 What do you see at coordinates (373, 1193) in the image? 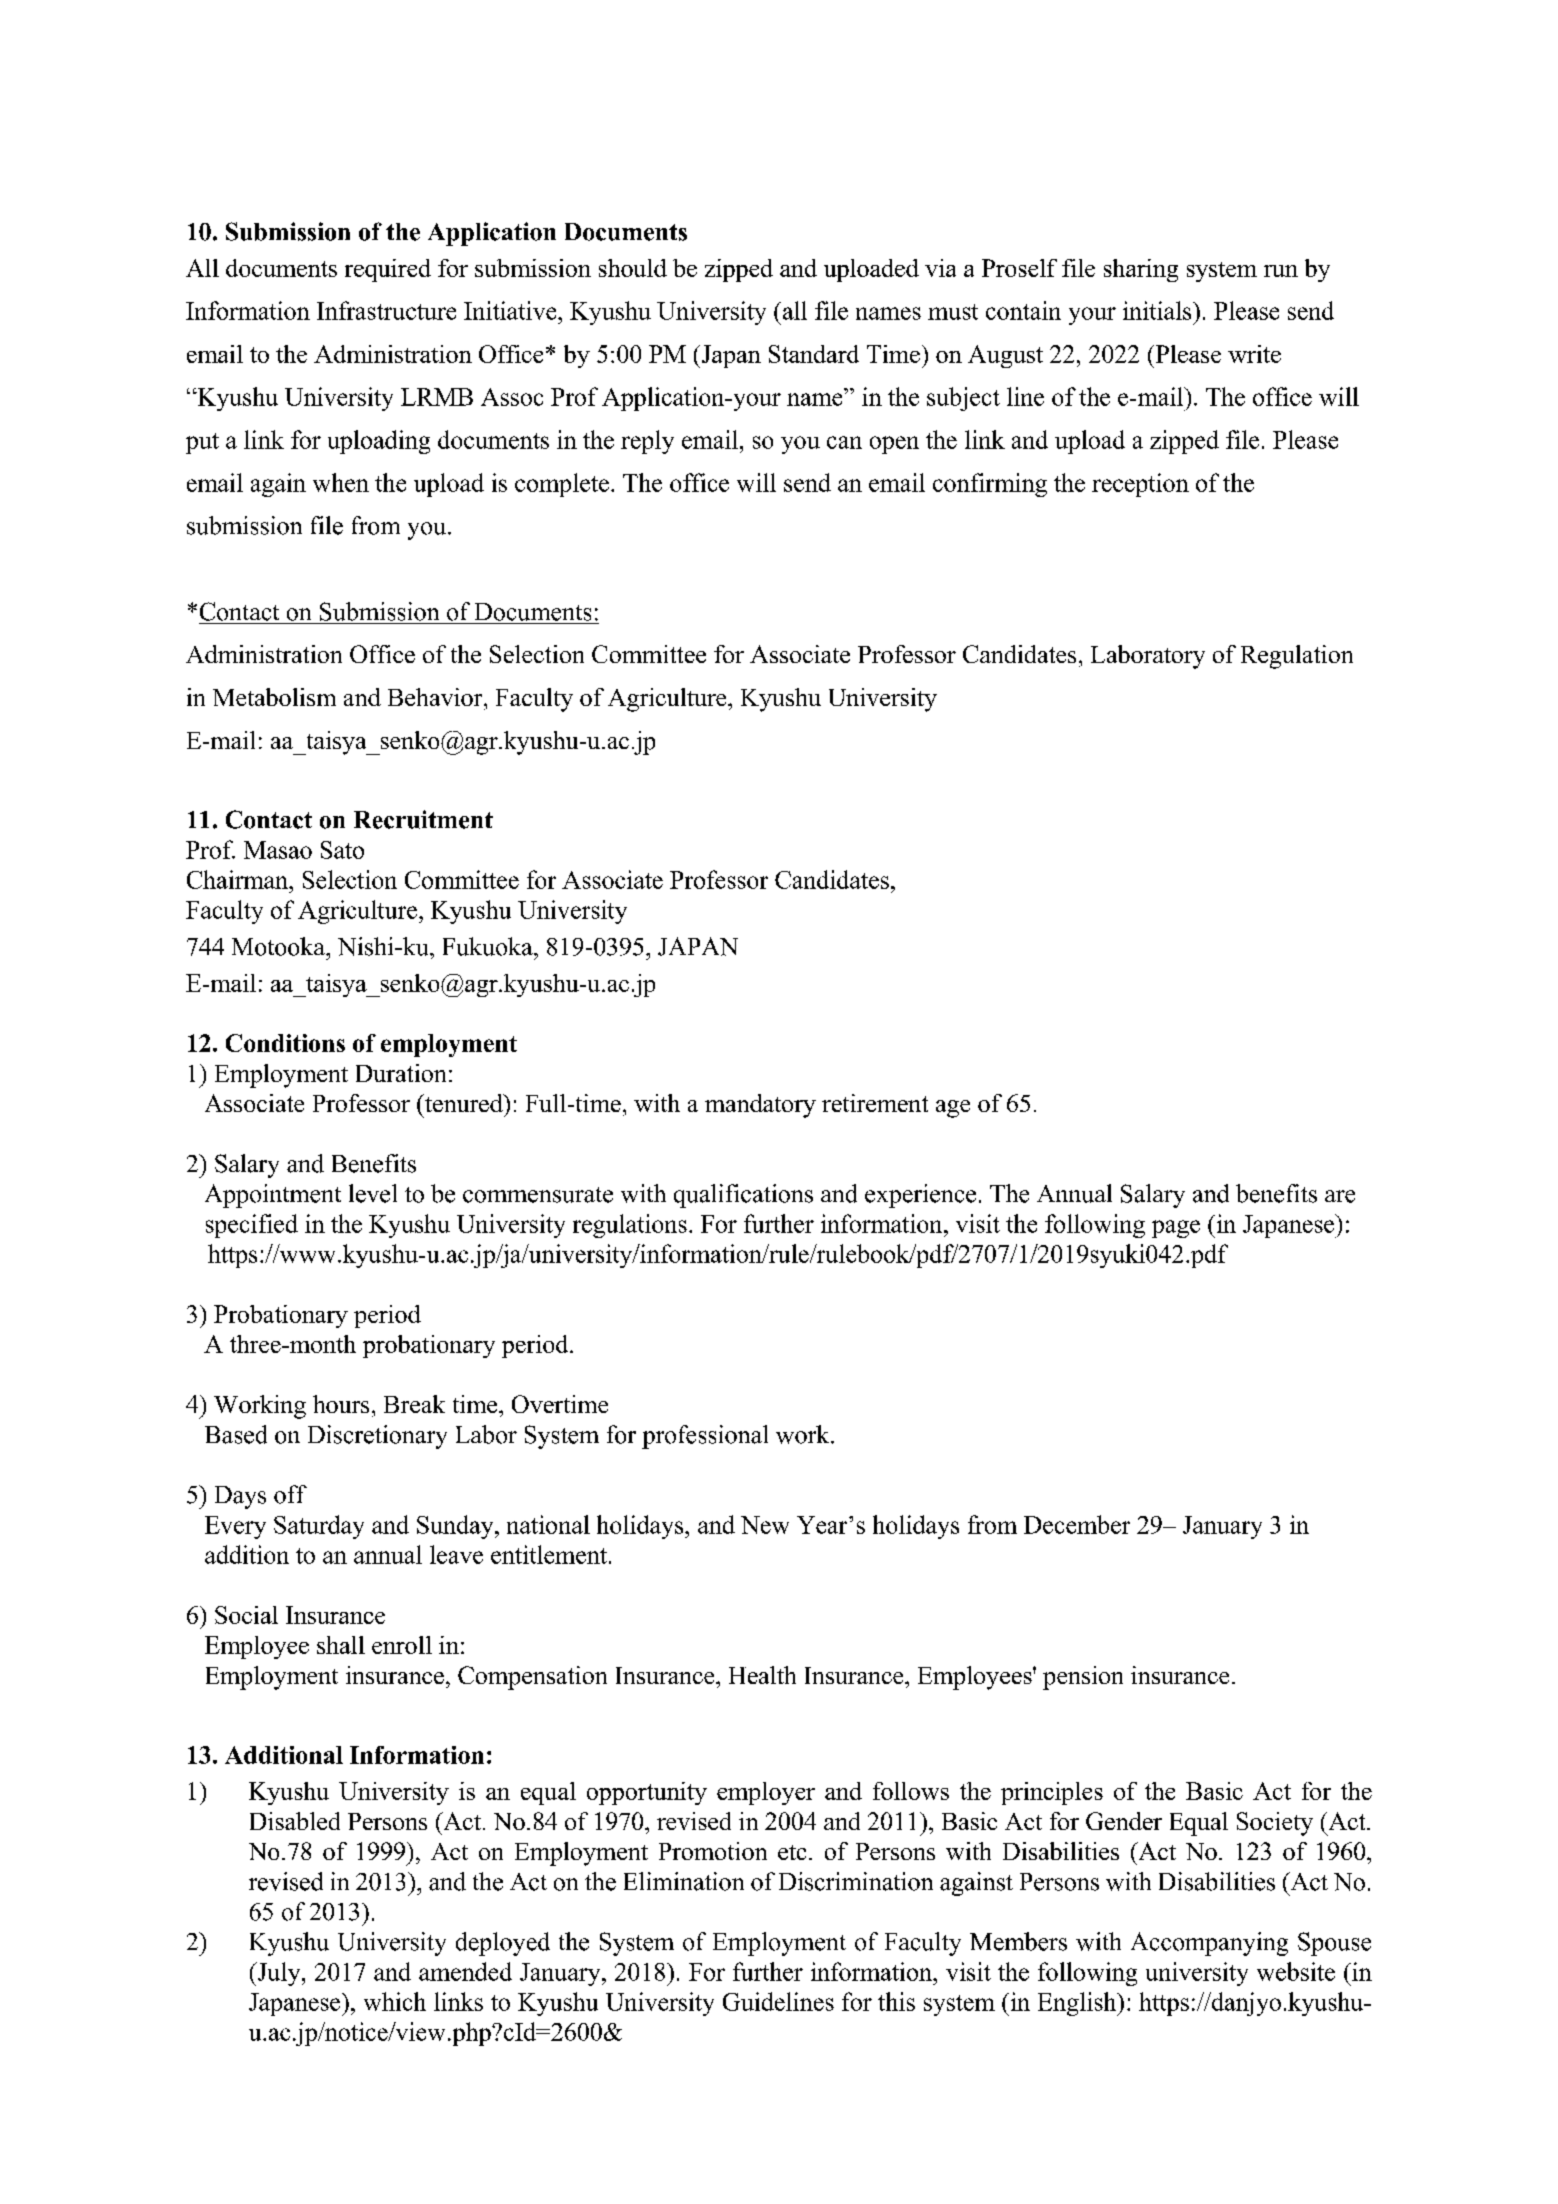
I see `level` at bounding box center [373, 1193].
